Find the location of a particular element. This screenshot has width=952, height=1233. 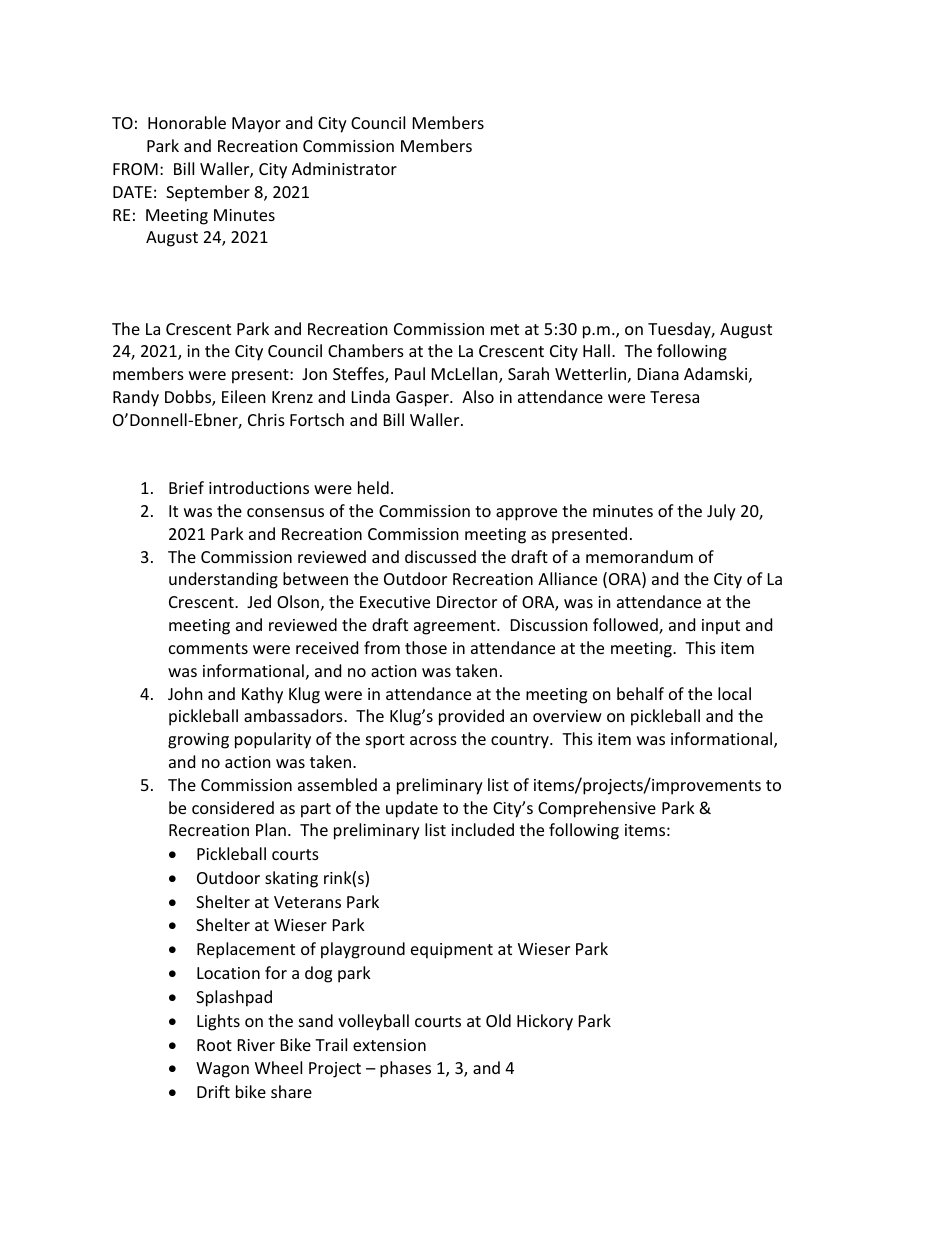

Administrator is located at coordinates (344, 168).
